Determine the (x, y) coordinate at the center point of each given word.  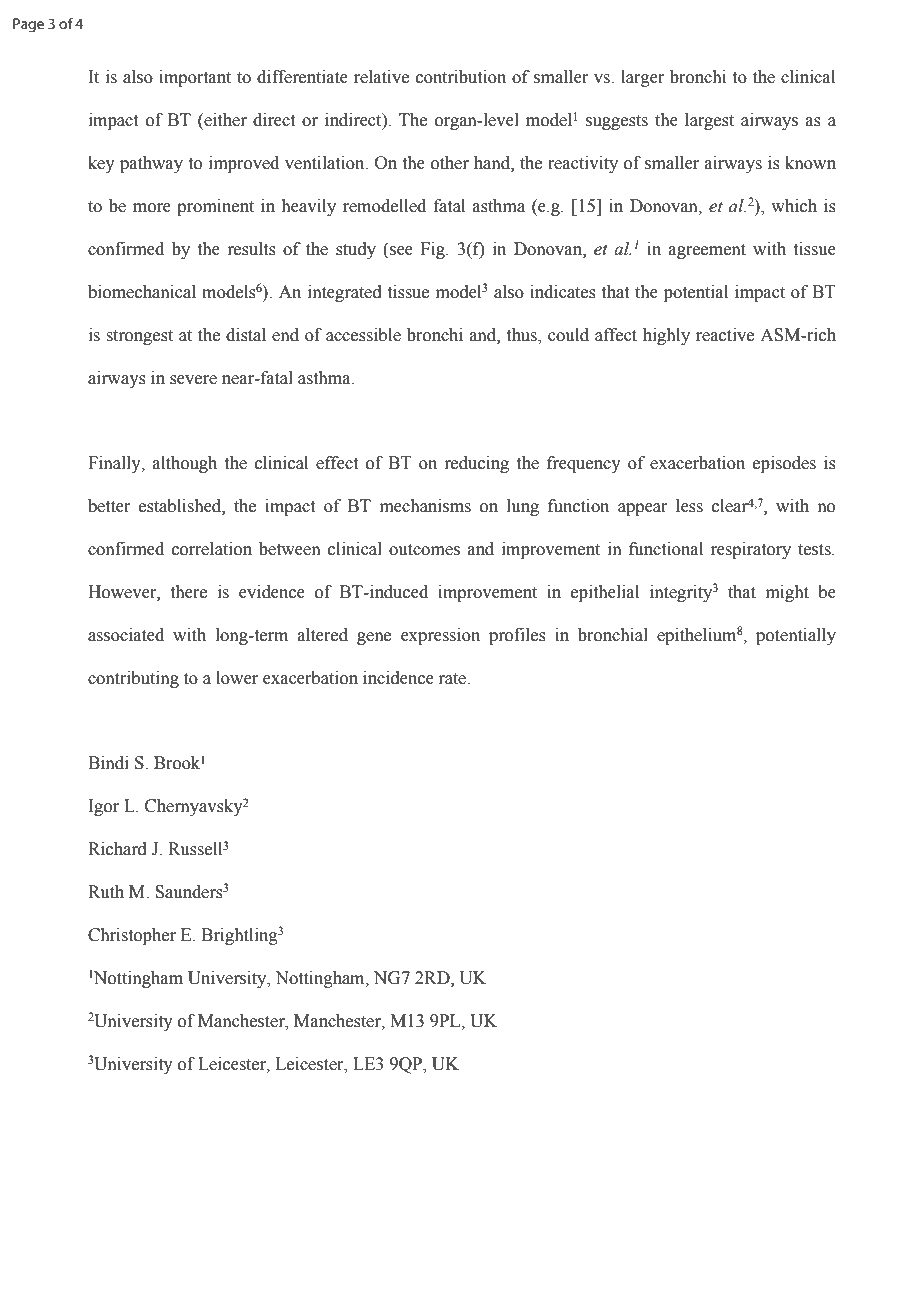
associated (126, 635)
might (787, 593)
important (195, 78)
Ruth (106, 892)
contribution (461, 77)
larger (643, 78)
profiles (517, 636)
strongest (139, 337)
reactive (725, 335)
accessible (363, 335)
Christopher (132, 936)
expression (440, 636)
